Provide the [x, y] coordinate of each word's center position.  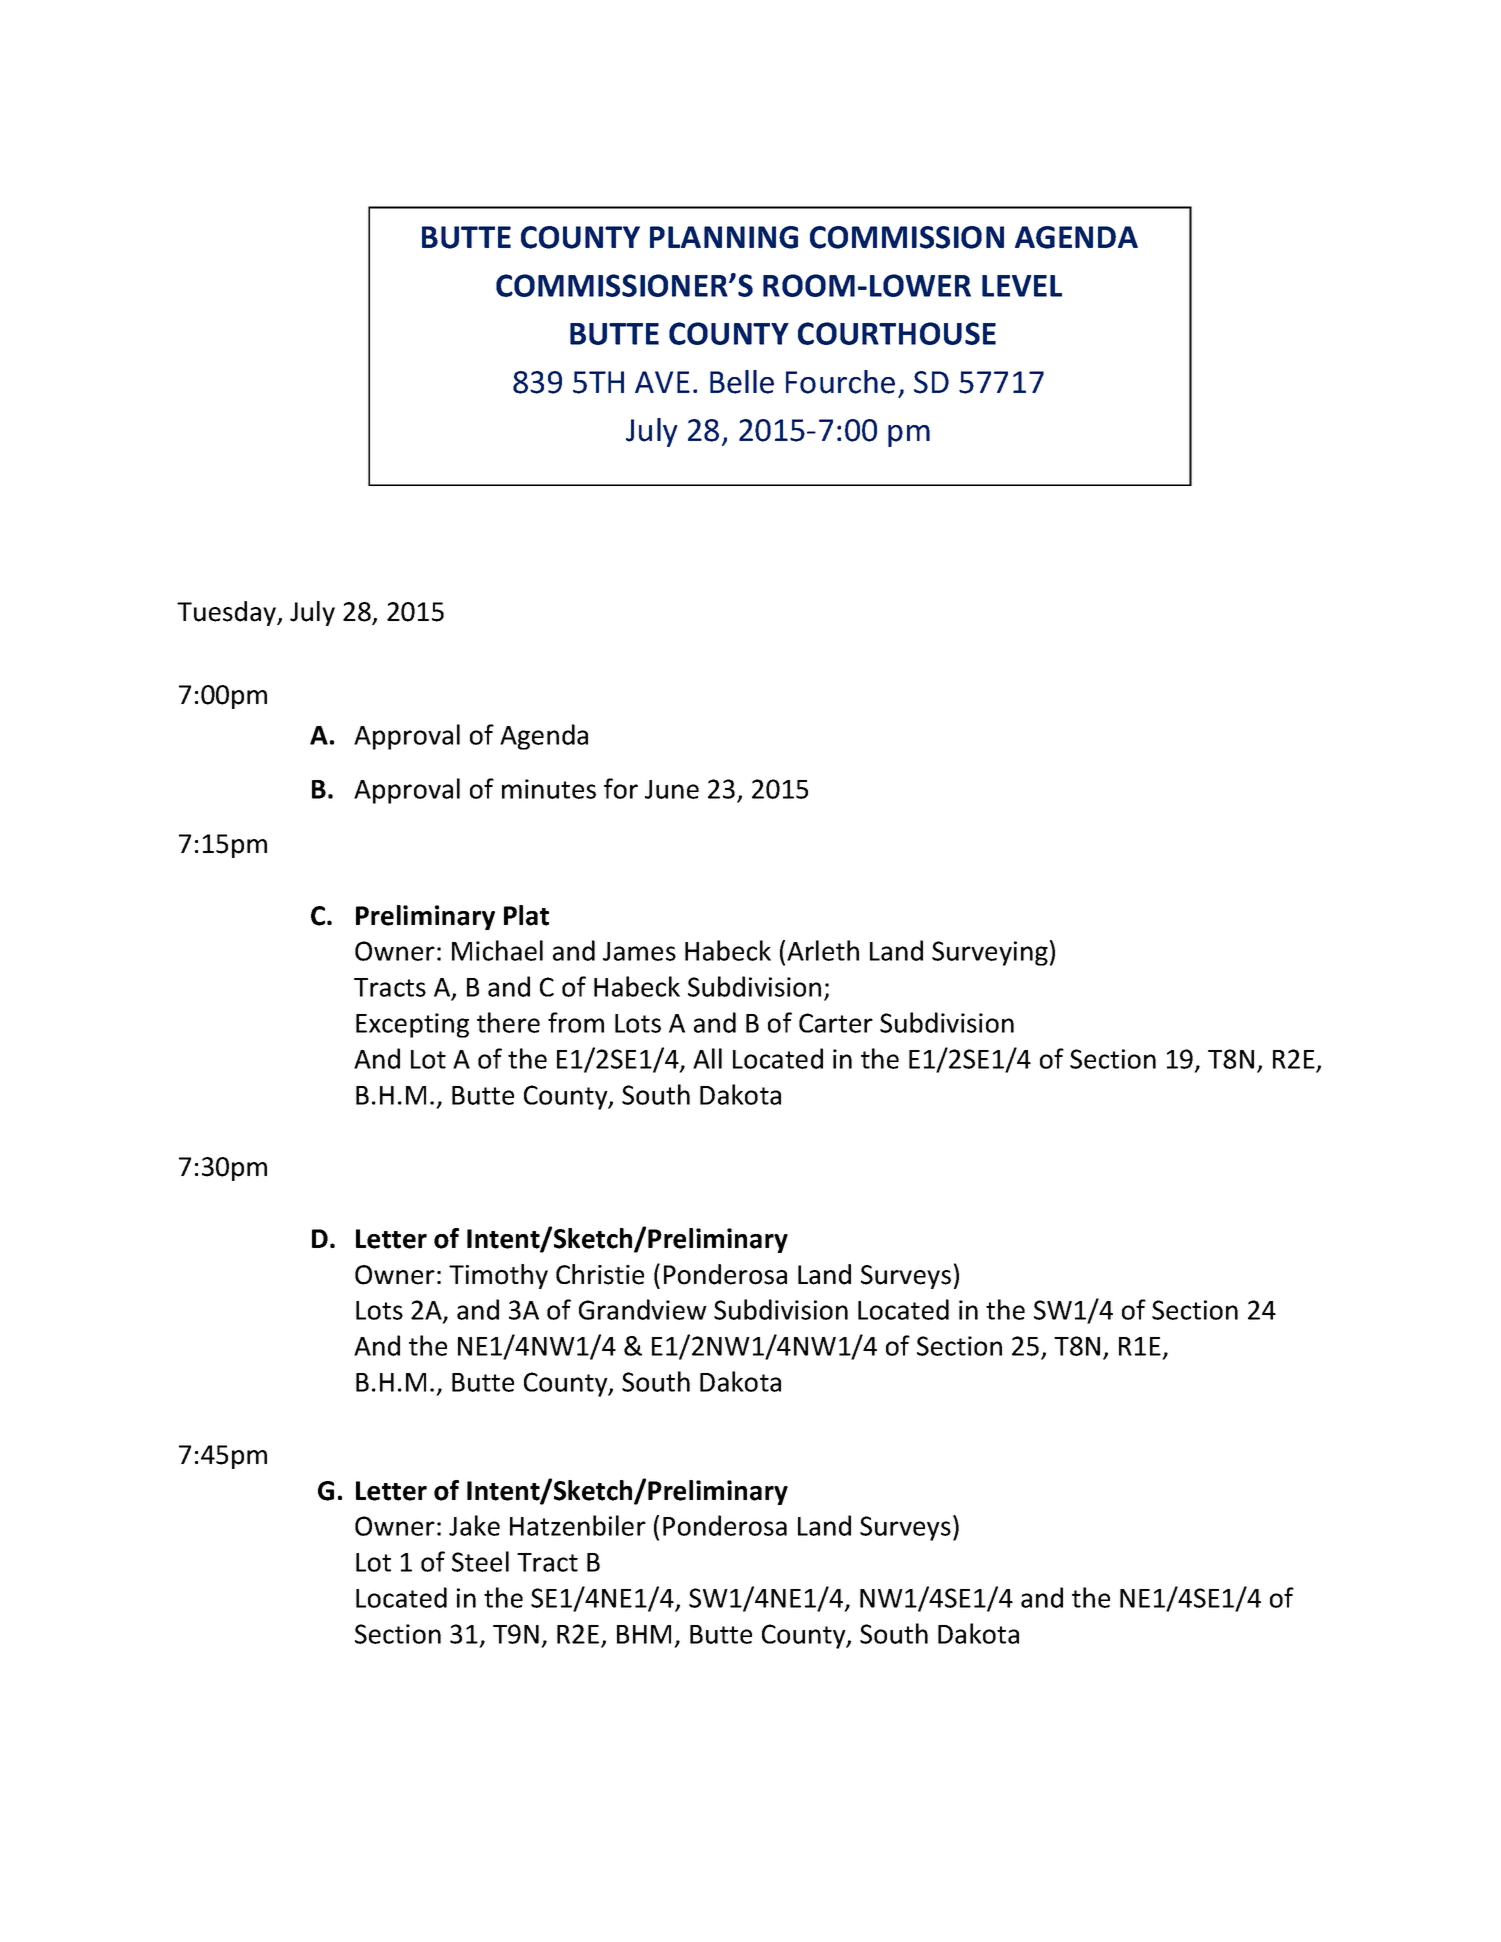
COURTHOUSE [897, 333]
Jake [474, 1525]
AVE [662, 382]
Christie [600, 1274]
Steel [480, 1561]
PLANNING [724, 237]
